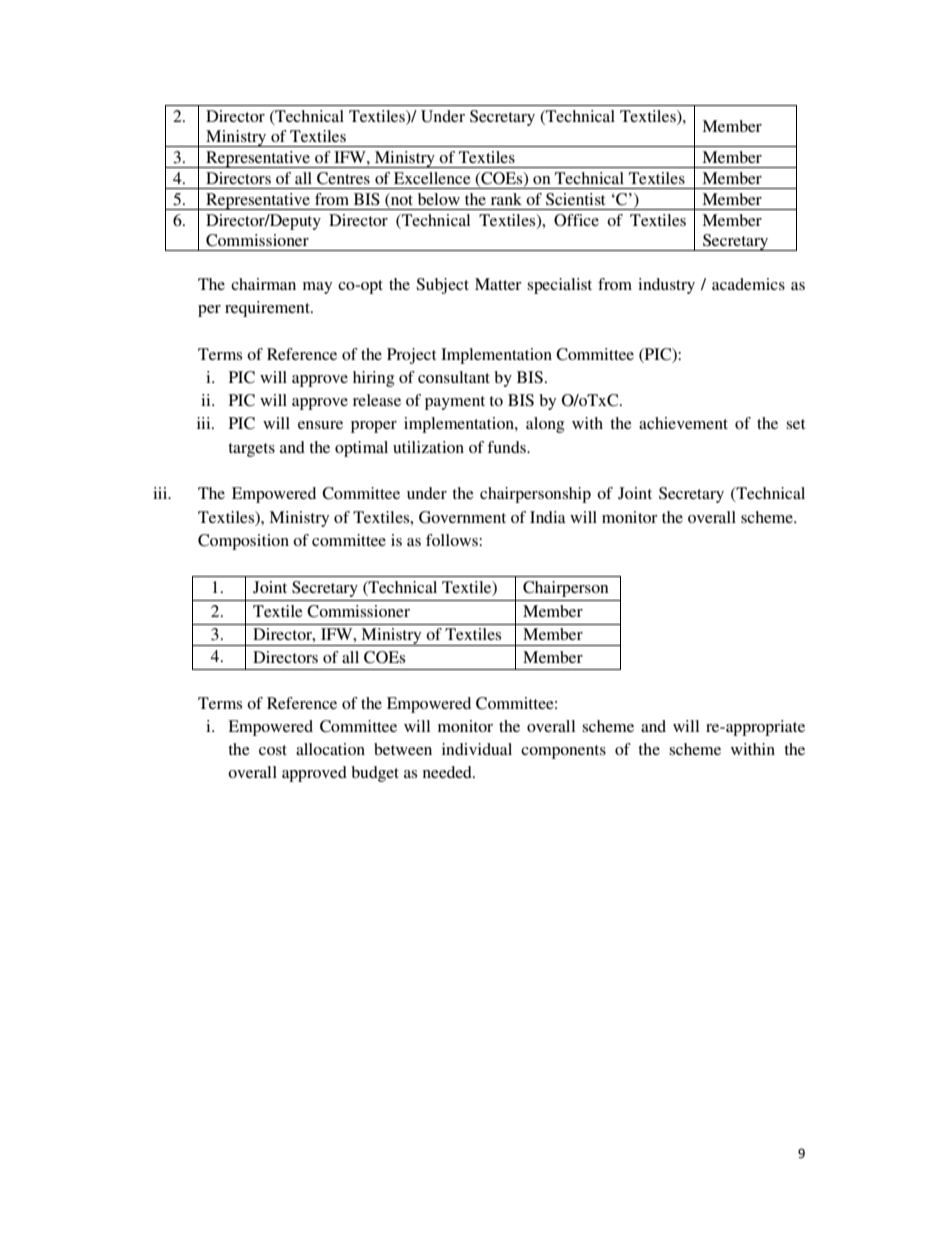 The height and width of the screenshot is (1233, 952). What do you see at coordinates (507, 447) in the screenshot?
I see `funds` at bounding box center [507, 447].
